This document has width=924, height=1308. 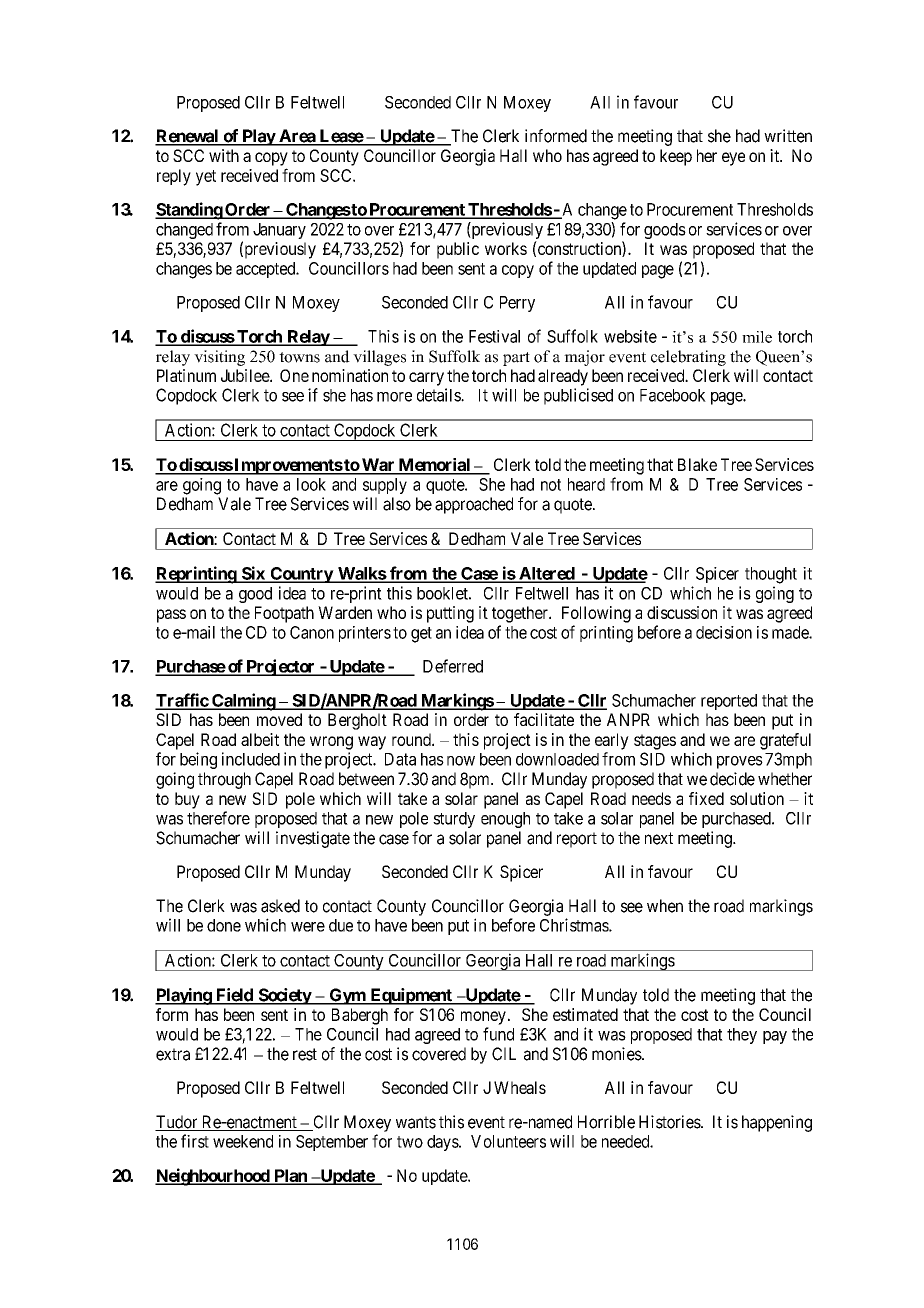 I want to click on works, so click(x=506, y=248).
